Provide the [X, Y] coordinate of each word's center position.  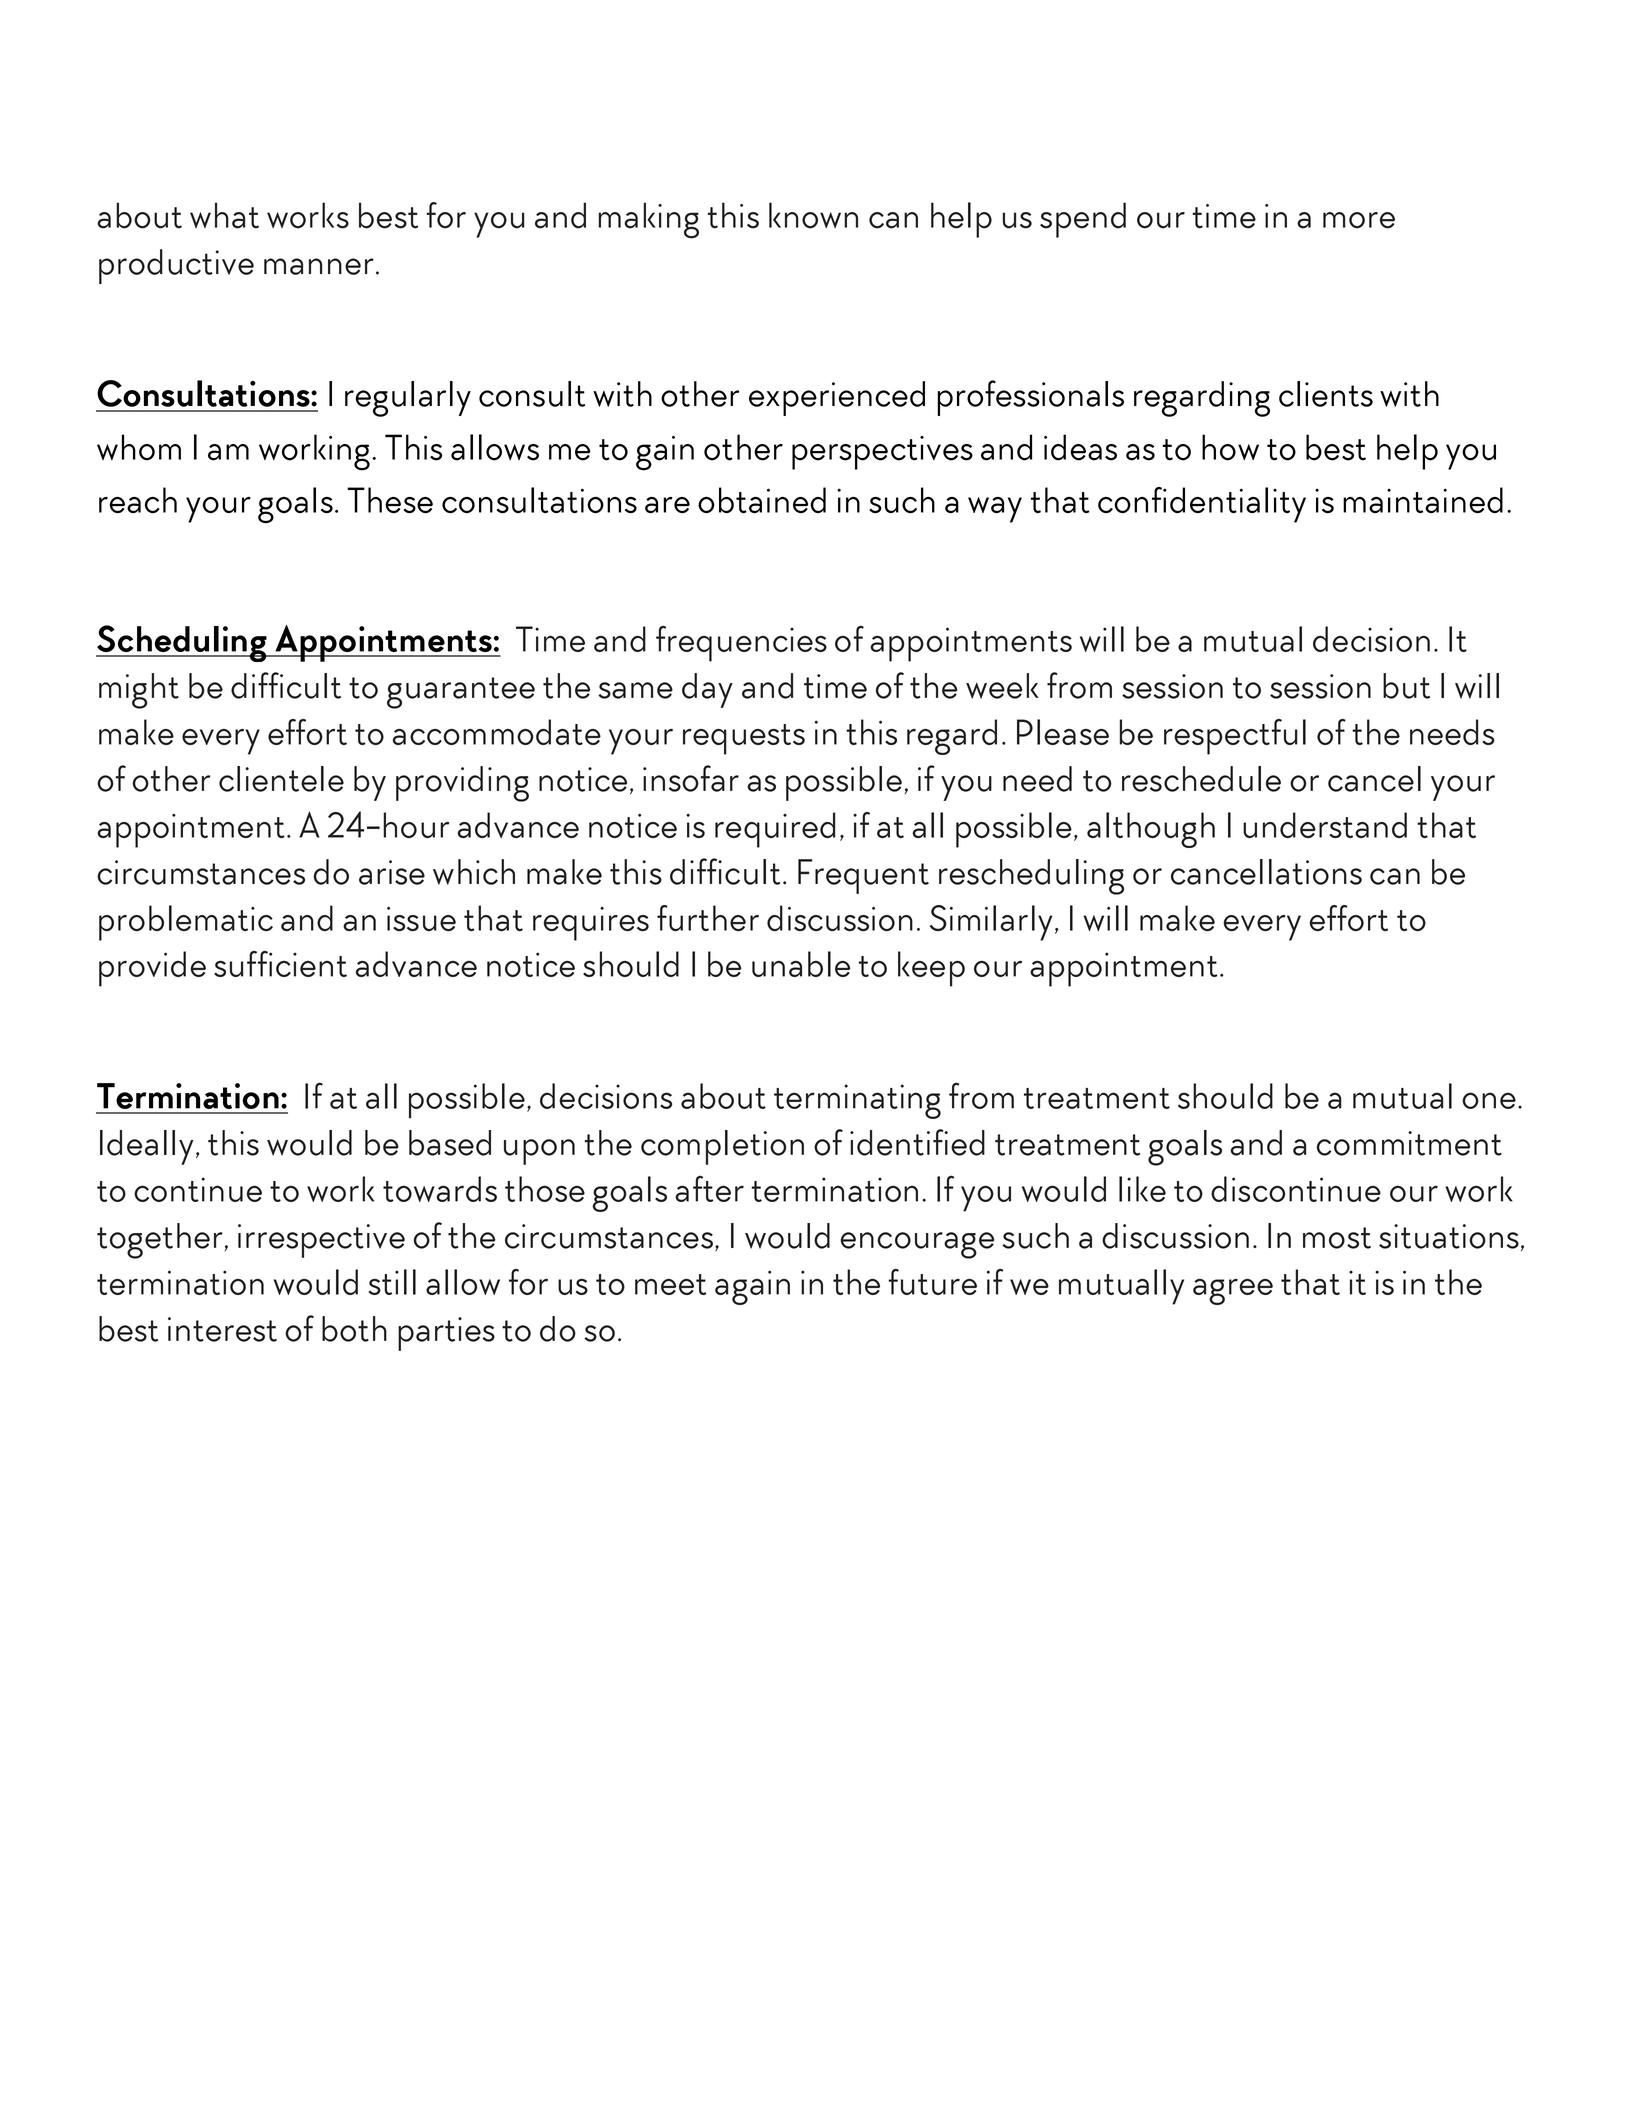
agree [1233, 1291]
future [933, 1282]
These [390, 500]
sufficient [280, 964]
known [813, 215]
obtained [762, 500]
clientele [281, 779]
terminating [857, 1101]
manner [319, 266]
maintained [1423, 500]
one [1489, 1100]
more [1359, 220]
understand [1325, 825]
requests [744, 739]
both [354, 1329]
